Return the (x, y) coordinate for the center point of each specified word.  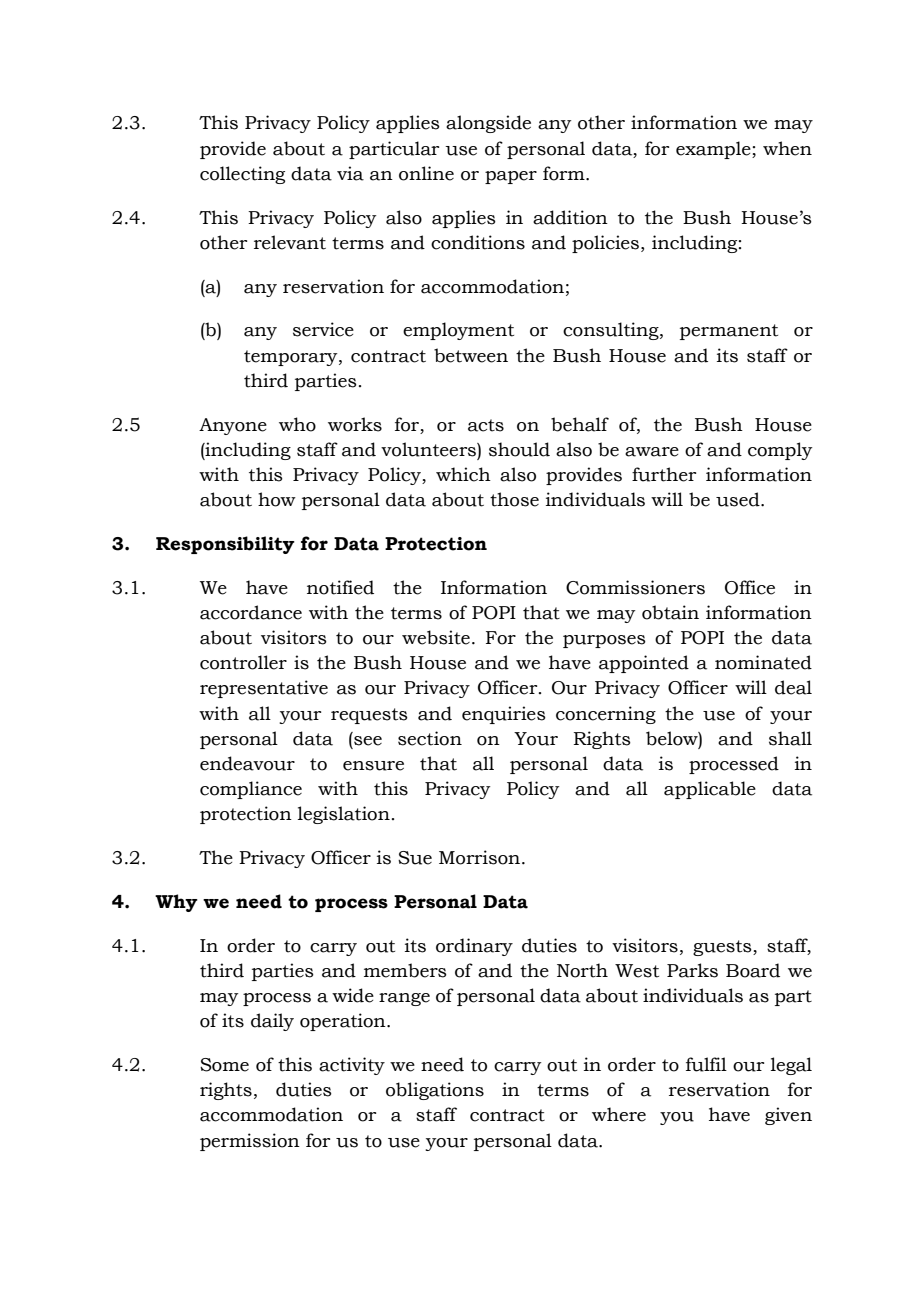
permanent (729, 332)
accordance (251, 612)
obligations (435, 1091)
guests (723, 948)
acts (486, 425)
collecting (242, 175)
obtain (670, 612)
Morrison (479, 857)
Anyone (233, 426)
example (714, 150)
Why (176, 903)
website (436, 637)
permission (250, 1142)
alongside (488, 124)
